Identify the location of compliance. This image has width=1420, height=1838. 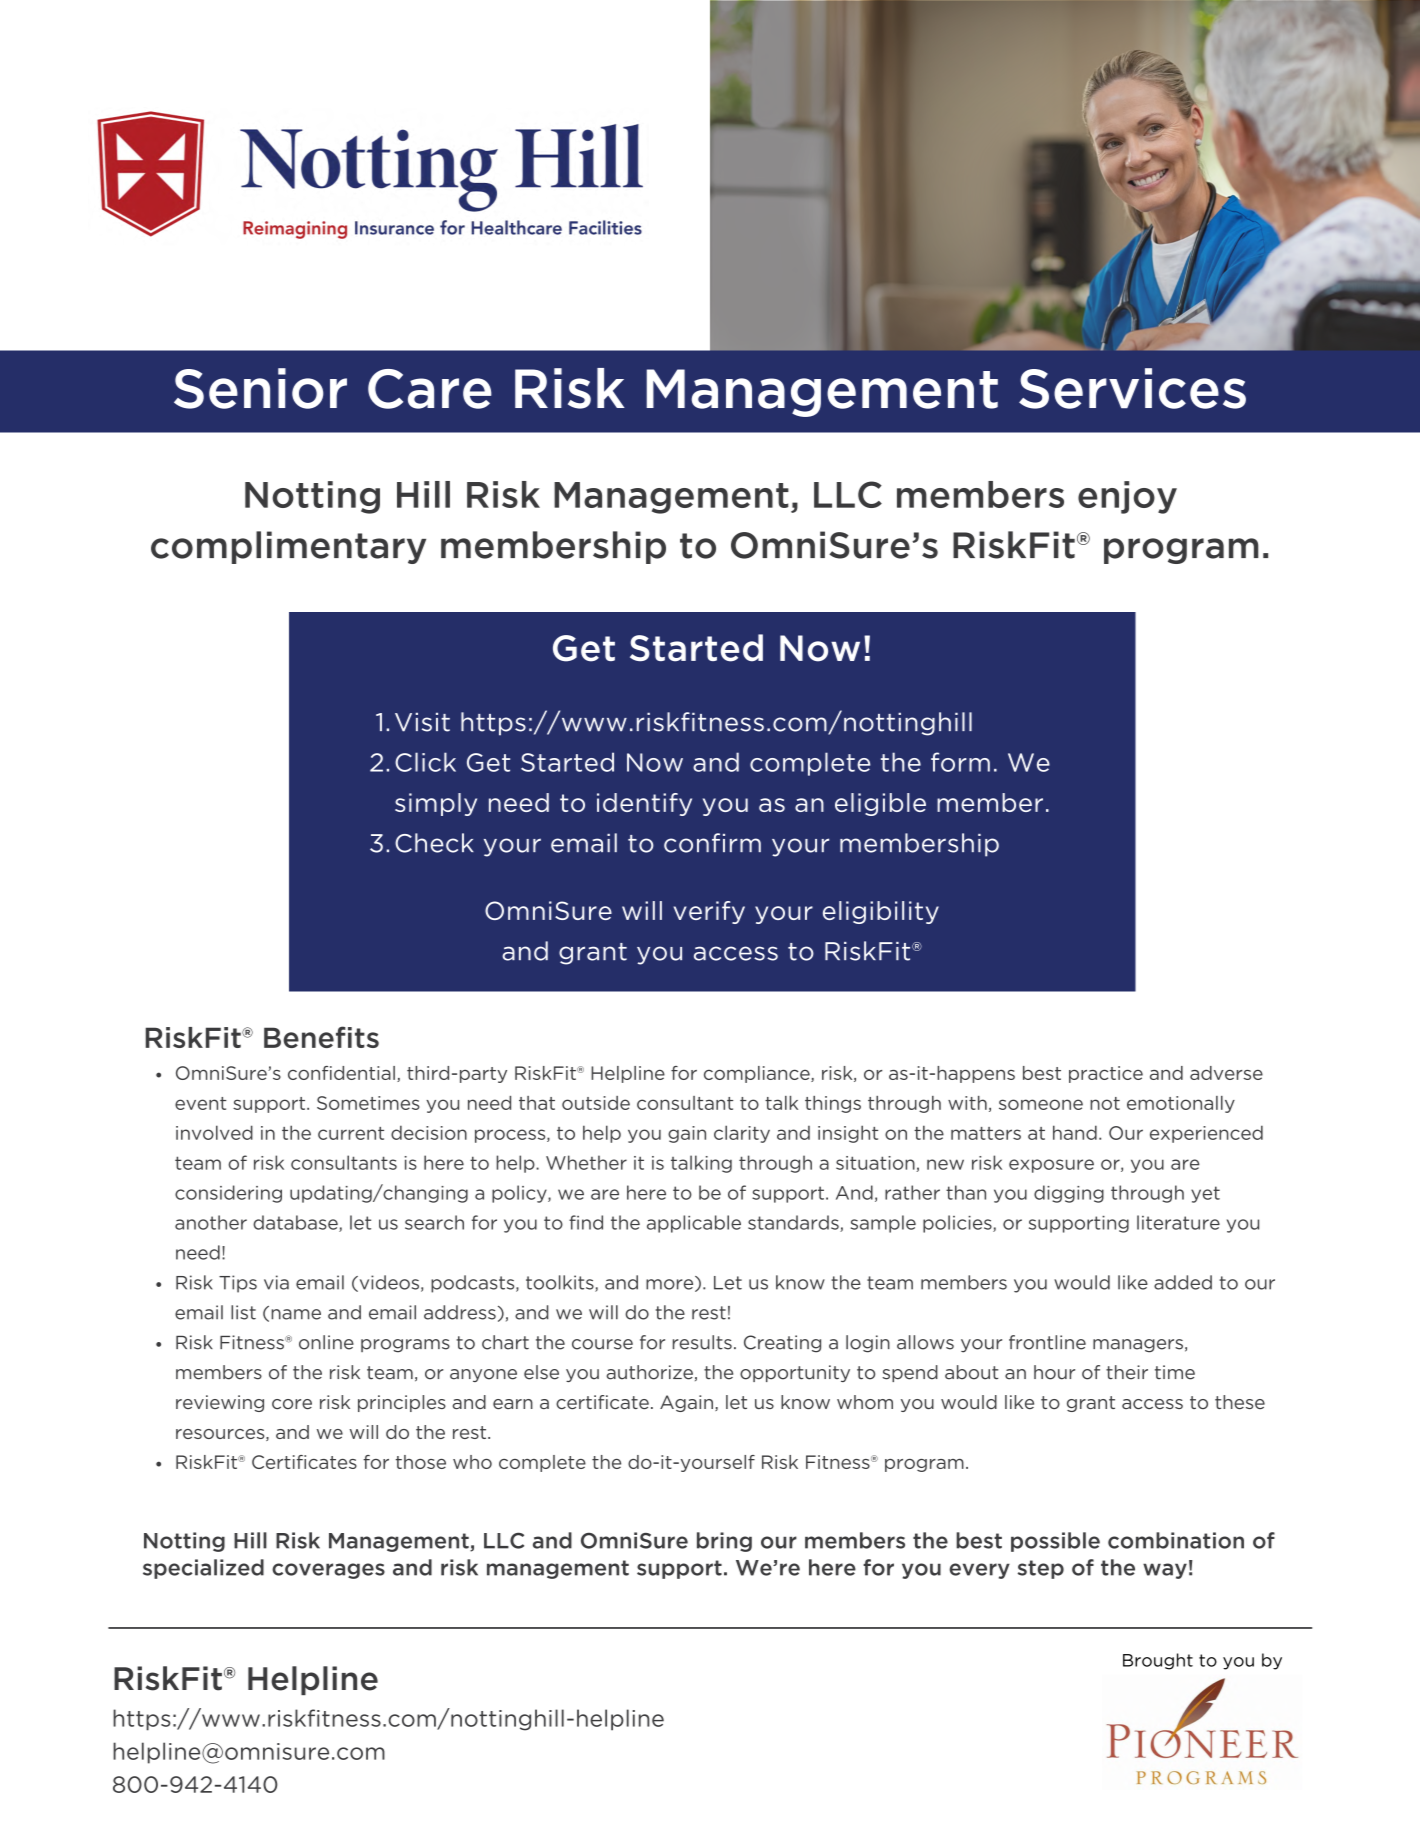
(758, 1074).
